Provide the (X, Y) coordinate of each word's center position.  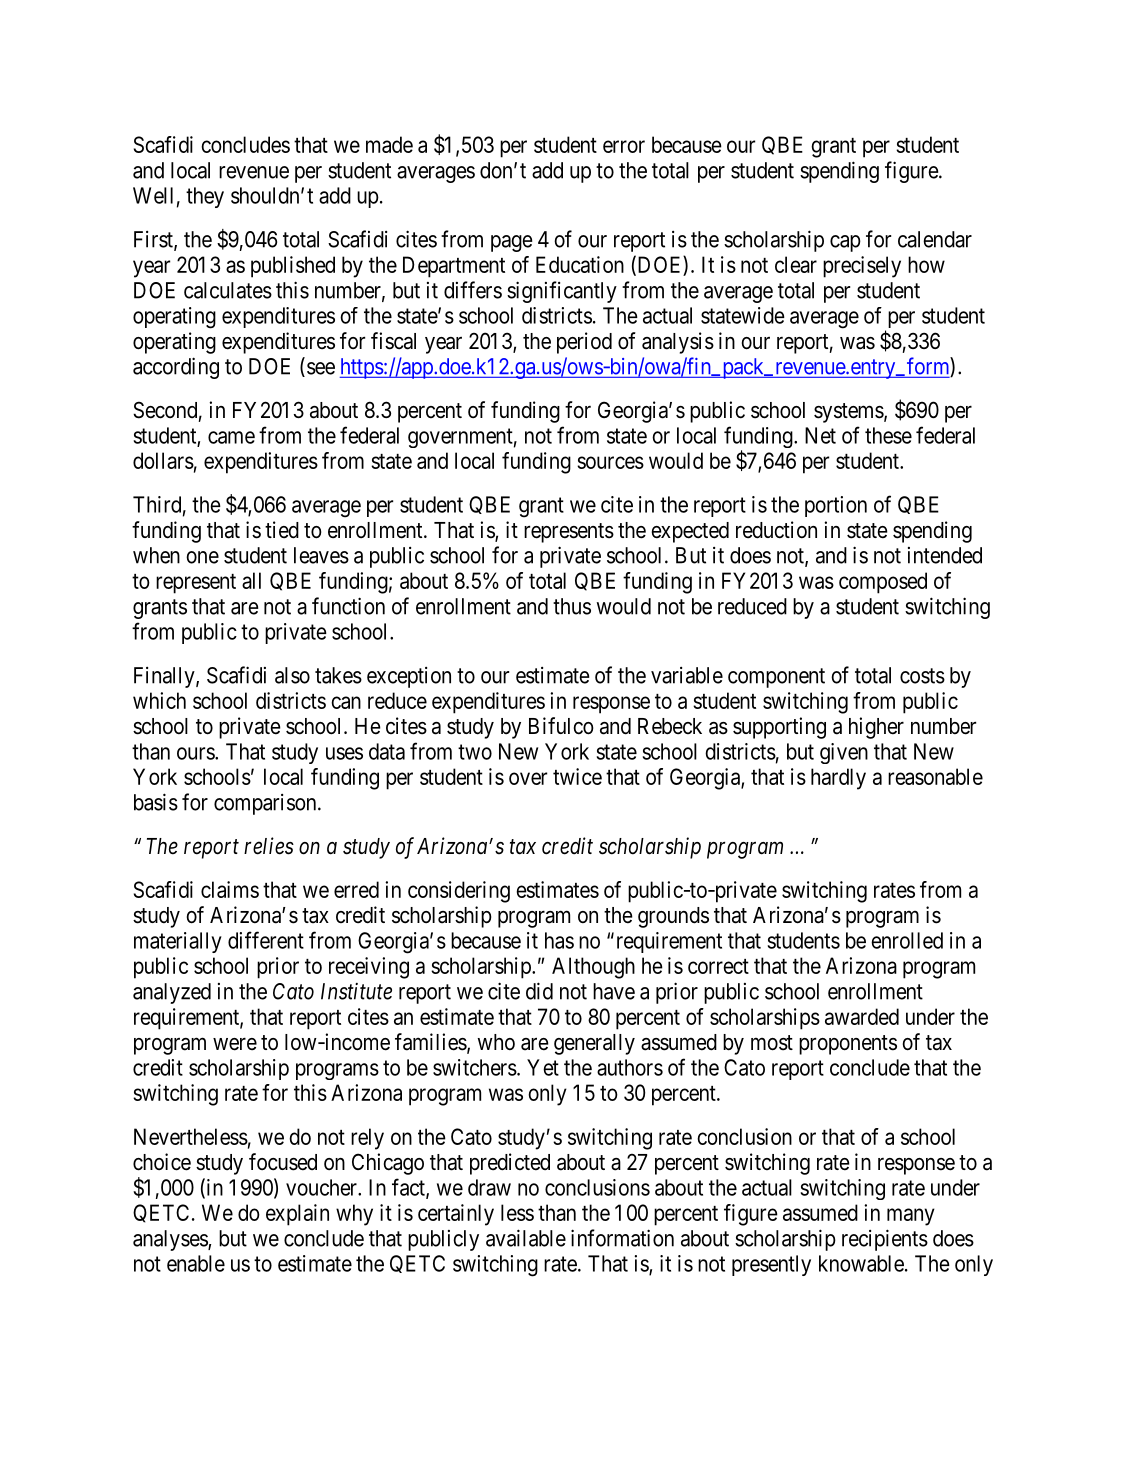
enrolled (907, 940)
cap (845, 243)
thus (572, 606)
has (559, 940)
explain (297, 1215)
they (205, 197)
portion (836, 506)
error (624, 146)
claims (230, 889)
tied (282, 530)
